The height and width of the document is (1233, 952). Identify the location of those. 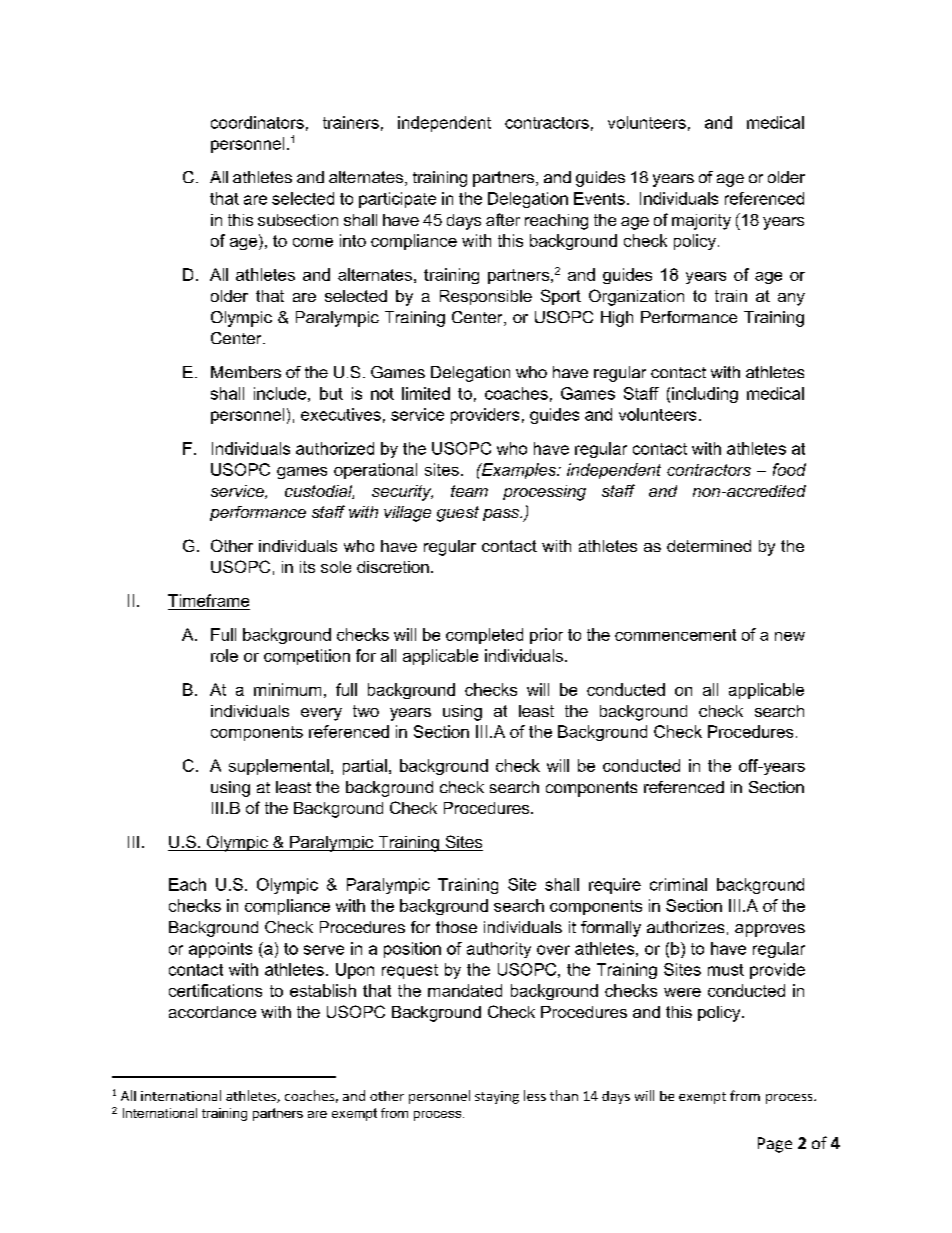
(456, 927).
